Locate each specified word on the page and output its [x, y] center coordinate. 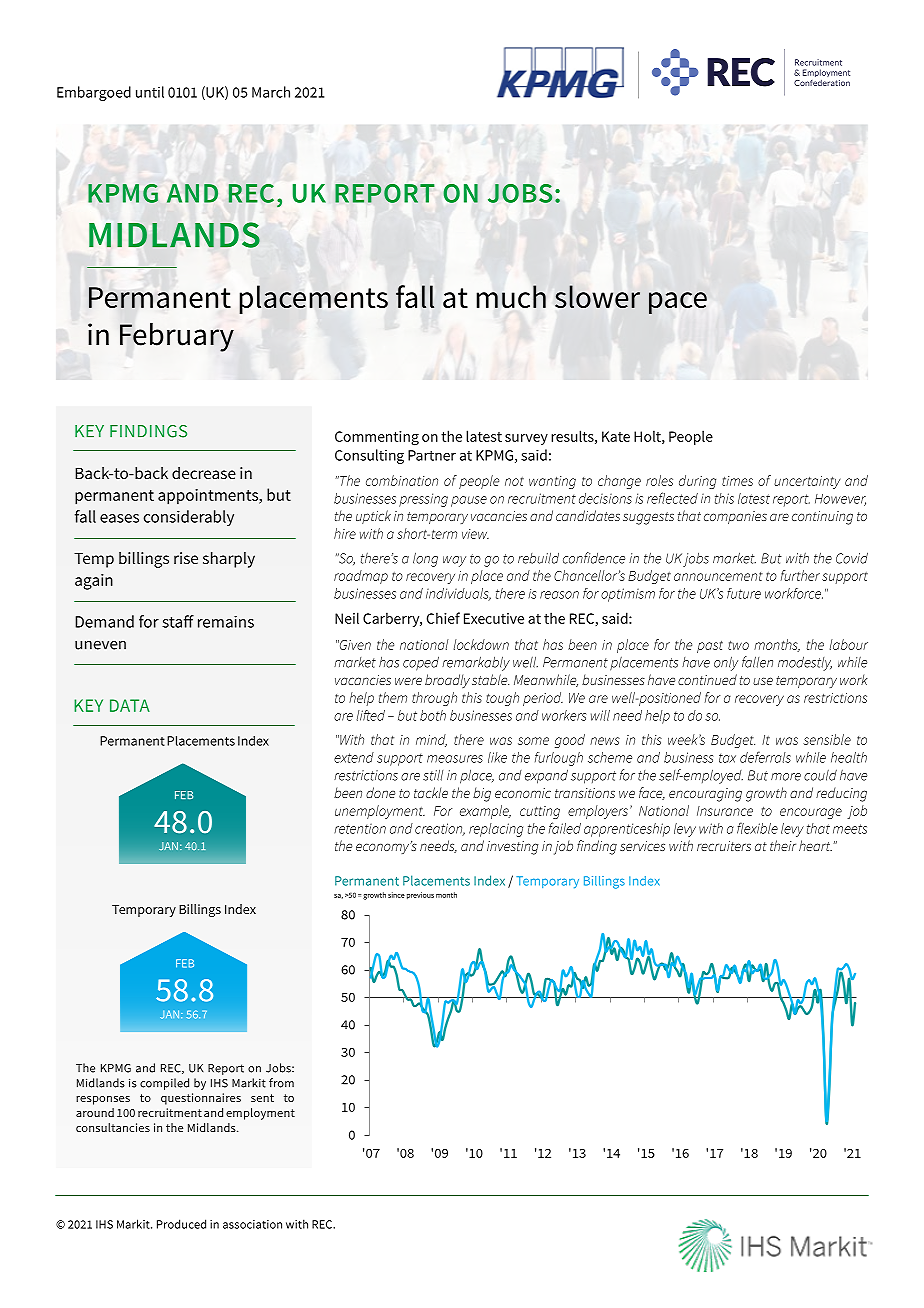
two [738, 645]
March [271, 92]
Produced [181, 1224]
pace [678, 303]
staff [178, 621]
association [252, 1224]
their [783, 845]
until [150, 92]
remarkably [476, 663]
